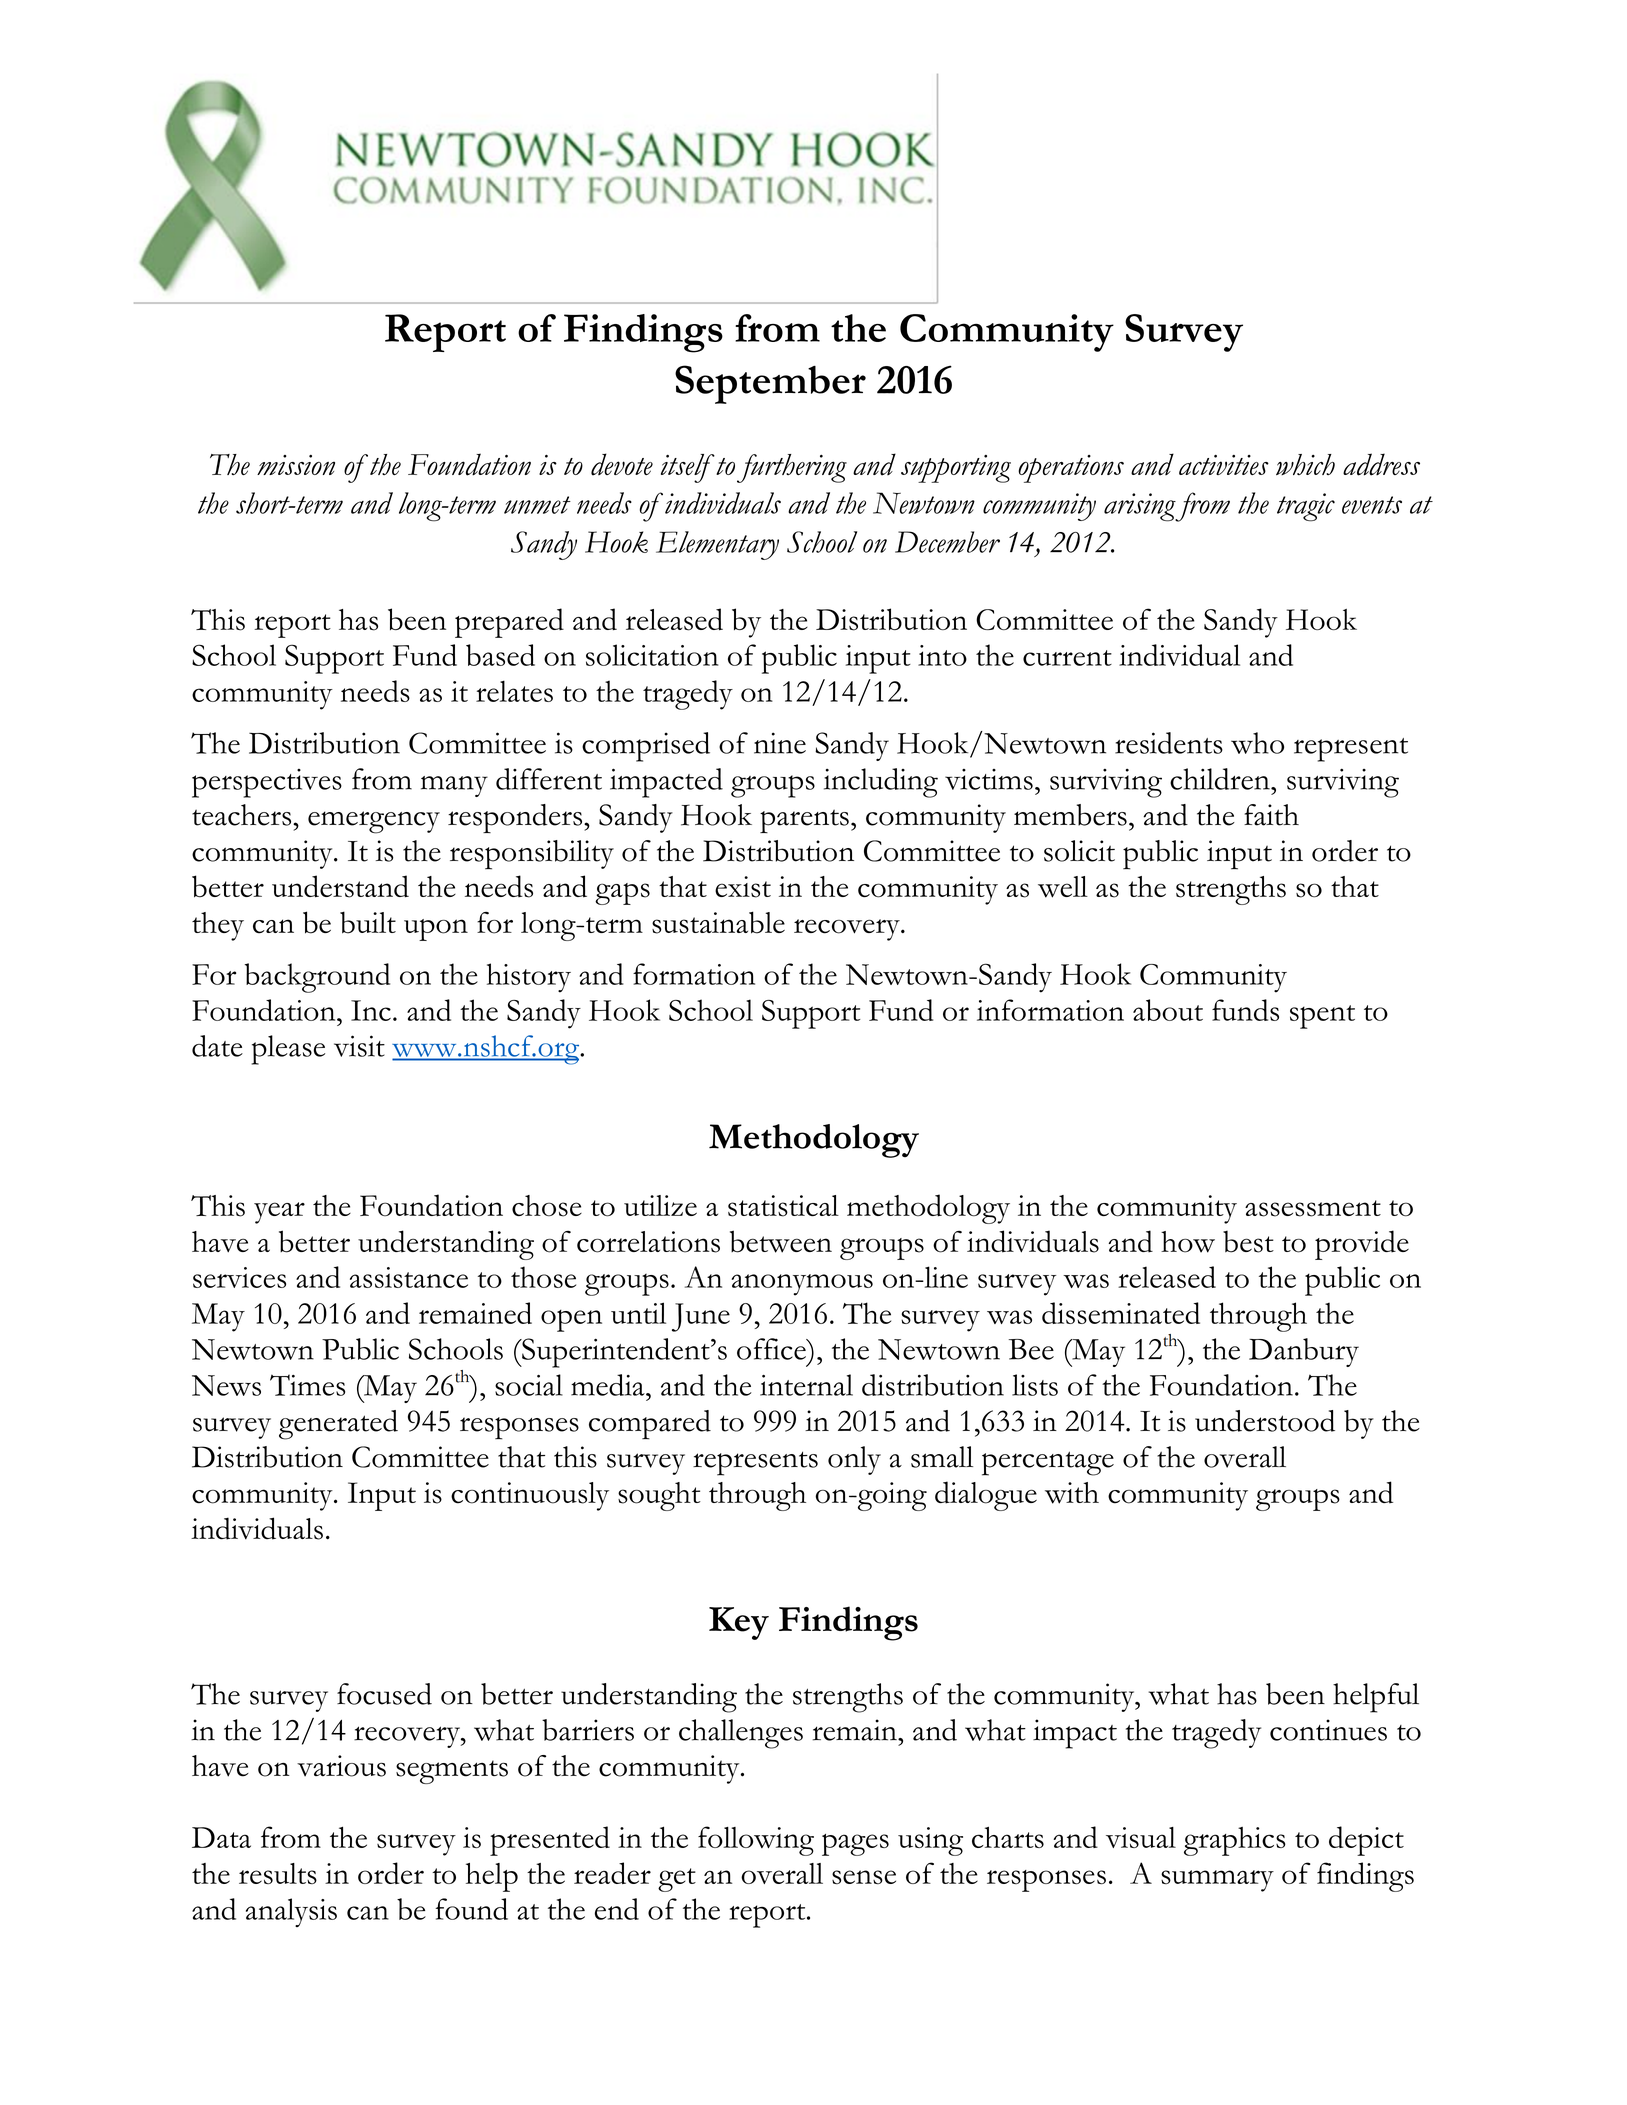 This document has height=2105, width=1627. I want to click on year, so click(279, 1213).
